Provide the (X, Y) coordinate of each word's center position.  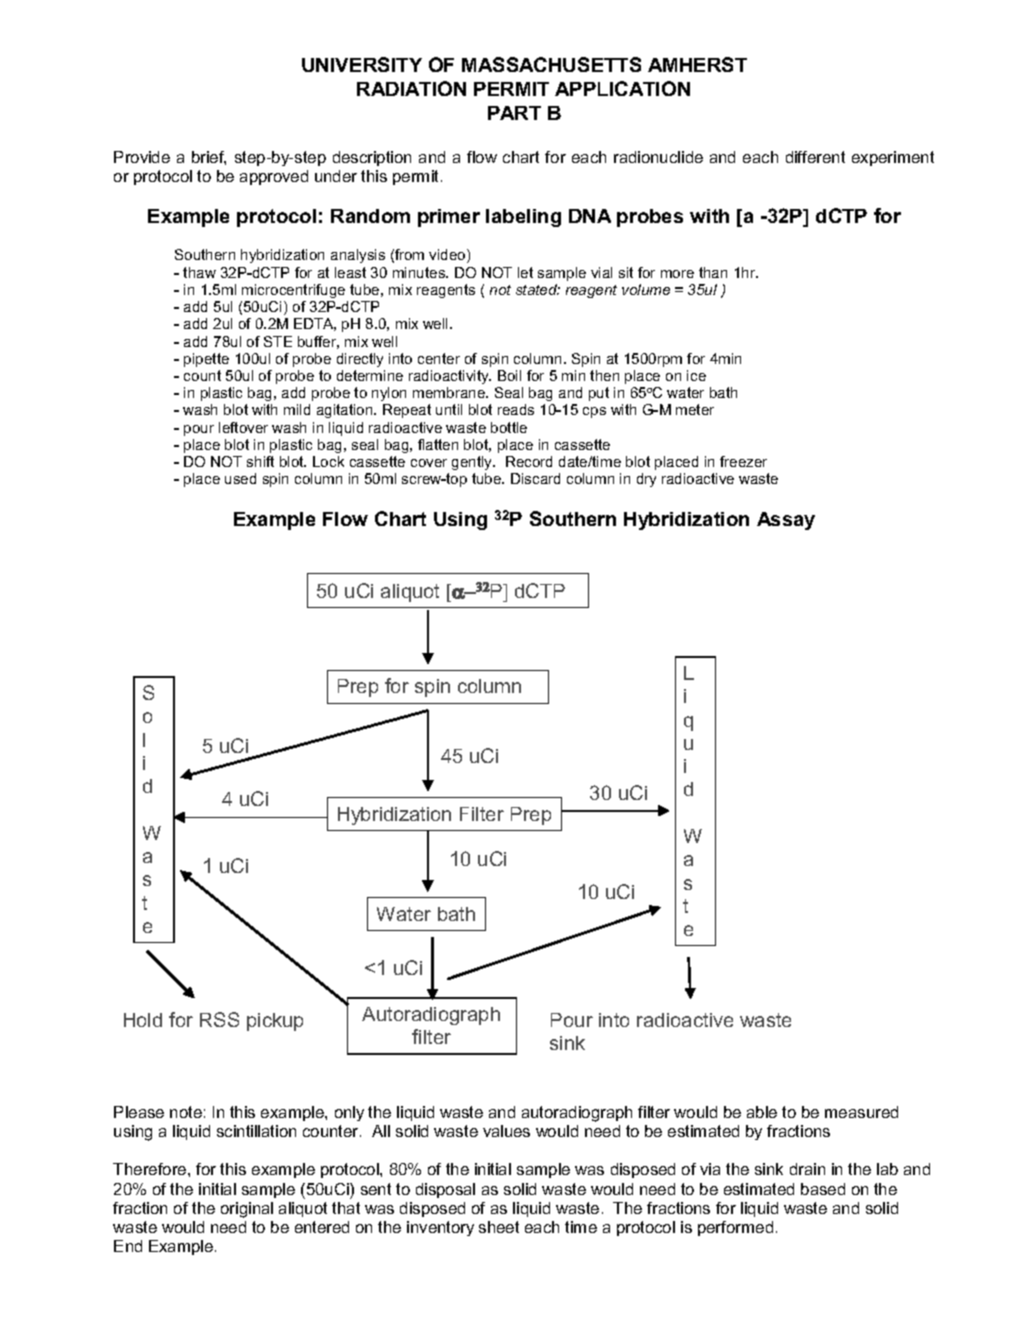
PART (514, 113)
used (240, 478)
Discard (535, 478)
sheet (499, 1227)
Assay (786, 521)
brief (209, 158)
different (815, 157)
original (247, 1210)
